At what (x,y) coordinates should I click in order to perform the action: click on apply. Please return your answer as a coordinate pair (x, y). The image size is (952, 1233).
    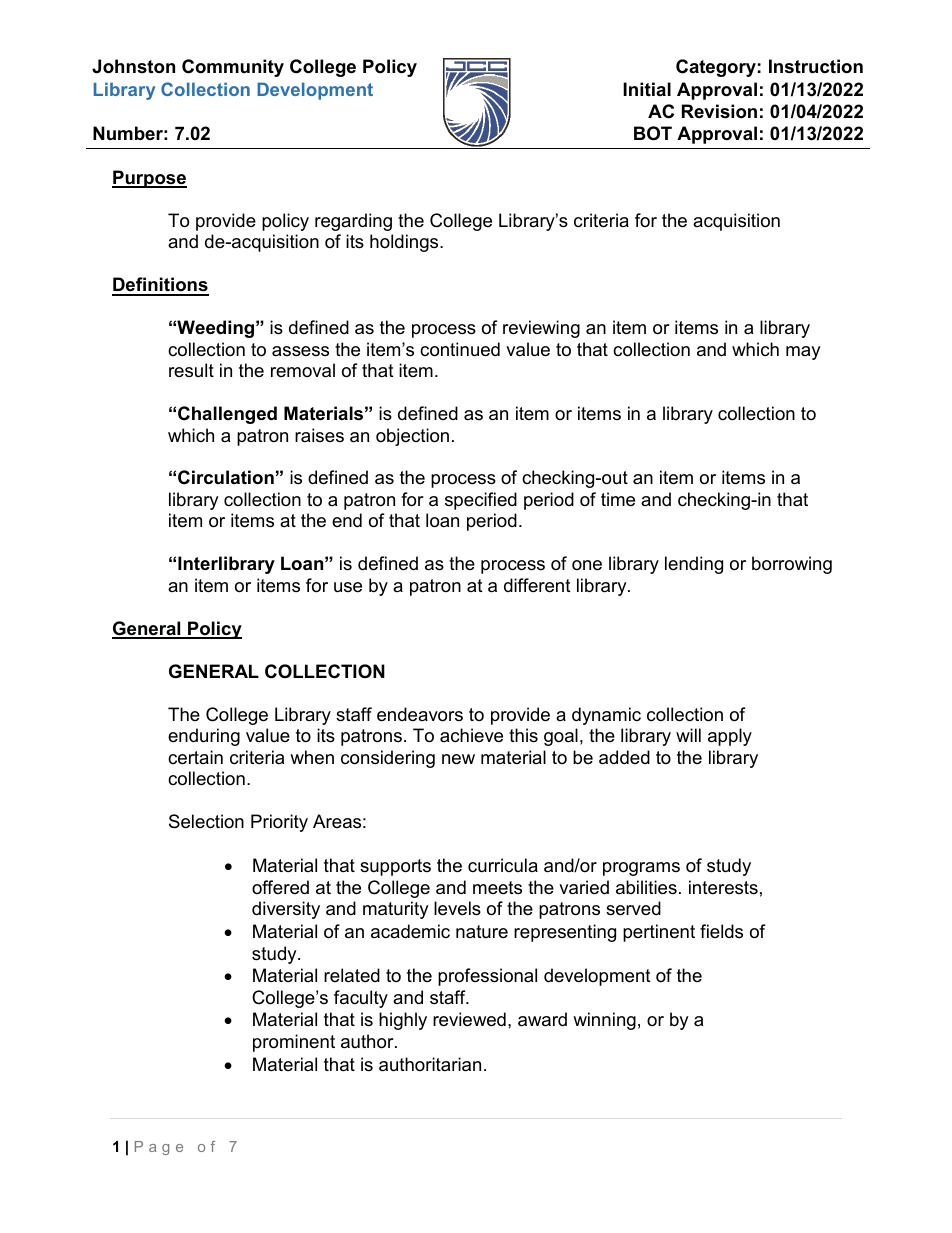
    Looking at the image, I should click on (730, 737).
